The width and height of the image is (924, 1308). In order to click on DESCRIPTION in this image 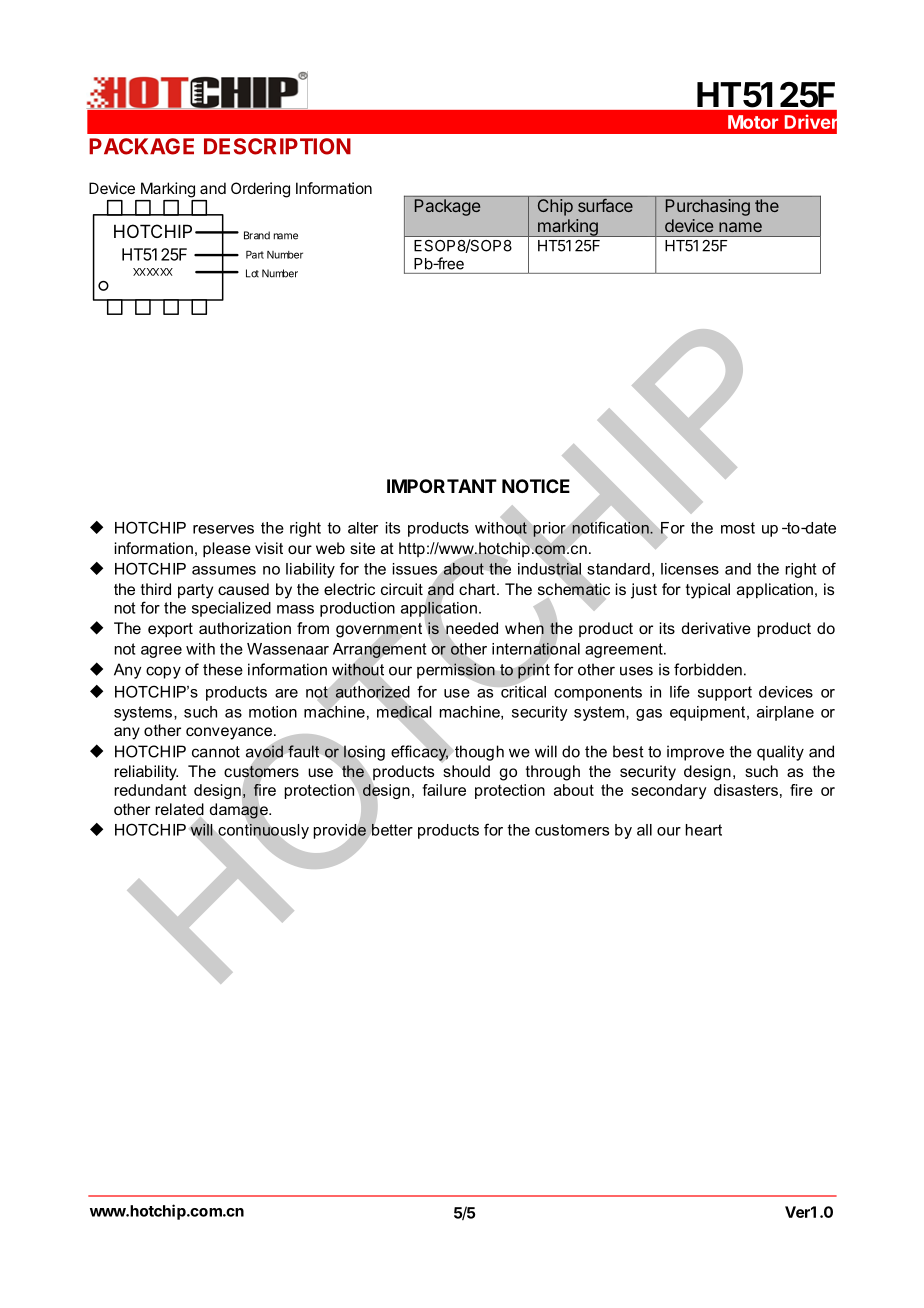, I will do `click(277, 146)`.
